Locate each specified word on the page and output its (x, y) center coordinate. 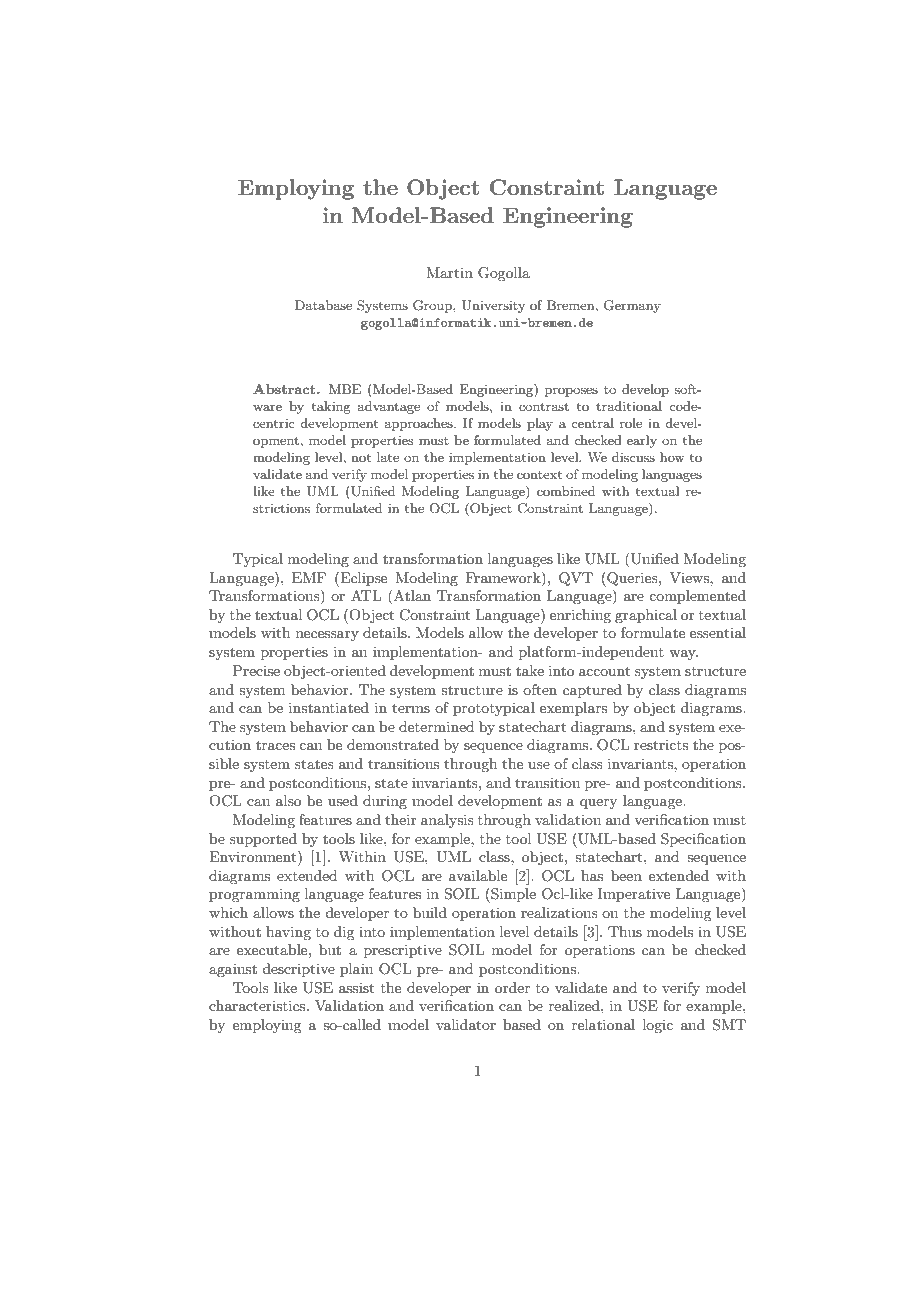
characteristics (258, 1005)
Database (323, 305)
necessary (327, 636)
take (530, 670)
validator (466, 1024)
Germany (632, 306)
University (493, 306)
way (683, 655)
